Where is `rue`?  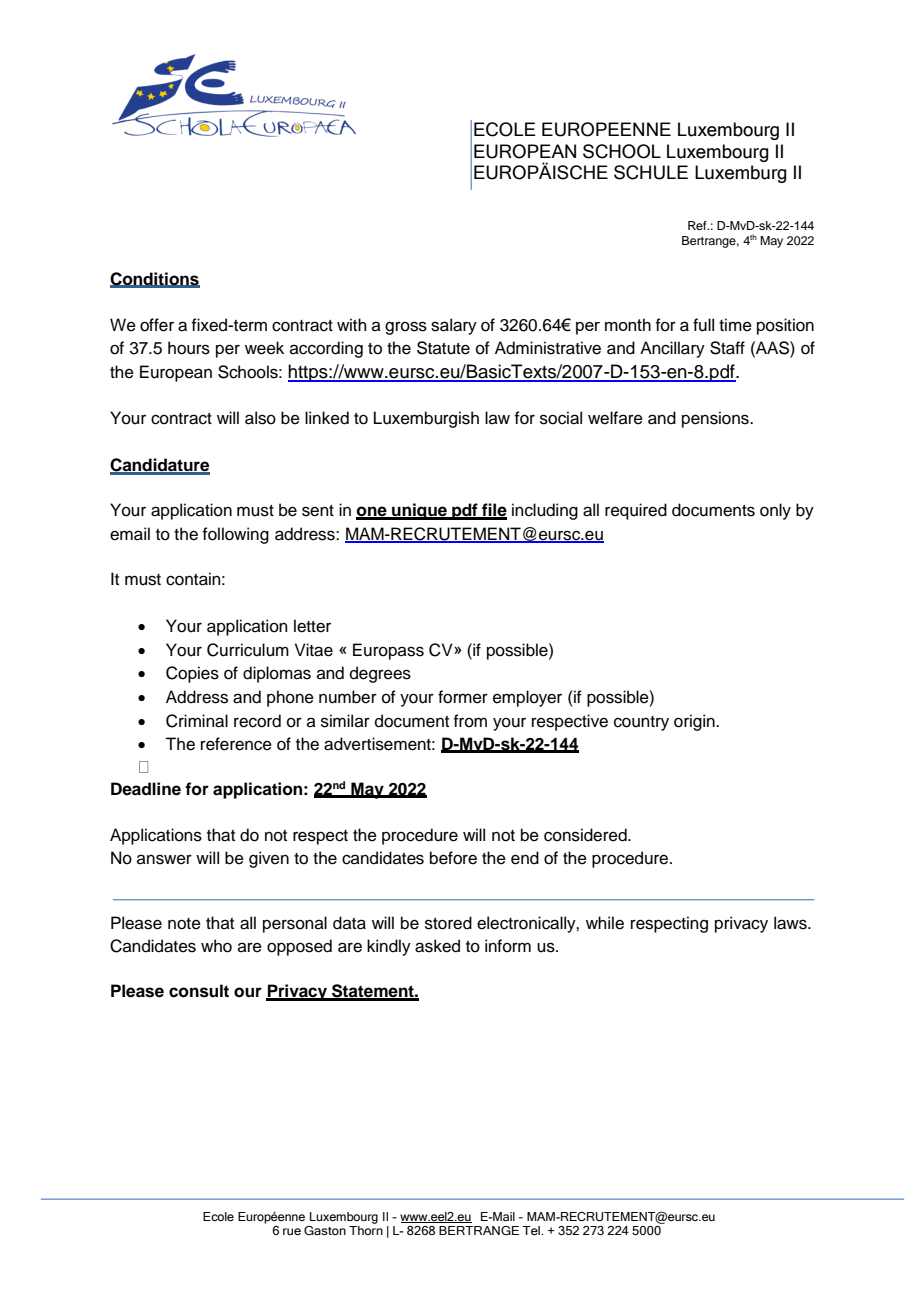 rue is located at coordinates (292, 1231).
